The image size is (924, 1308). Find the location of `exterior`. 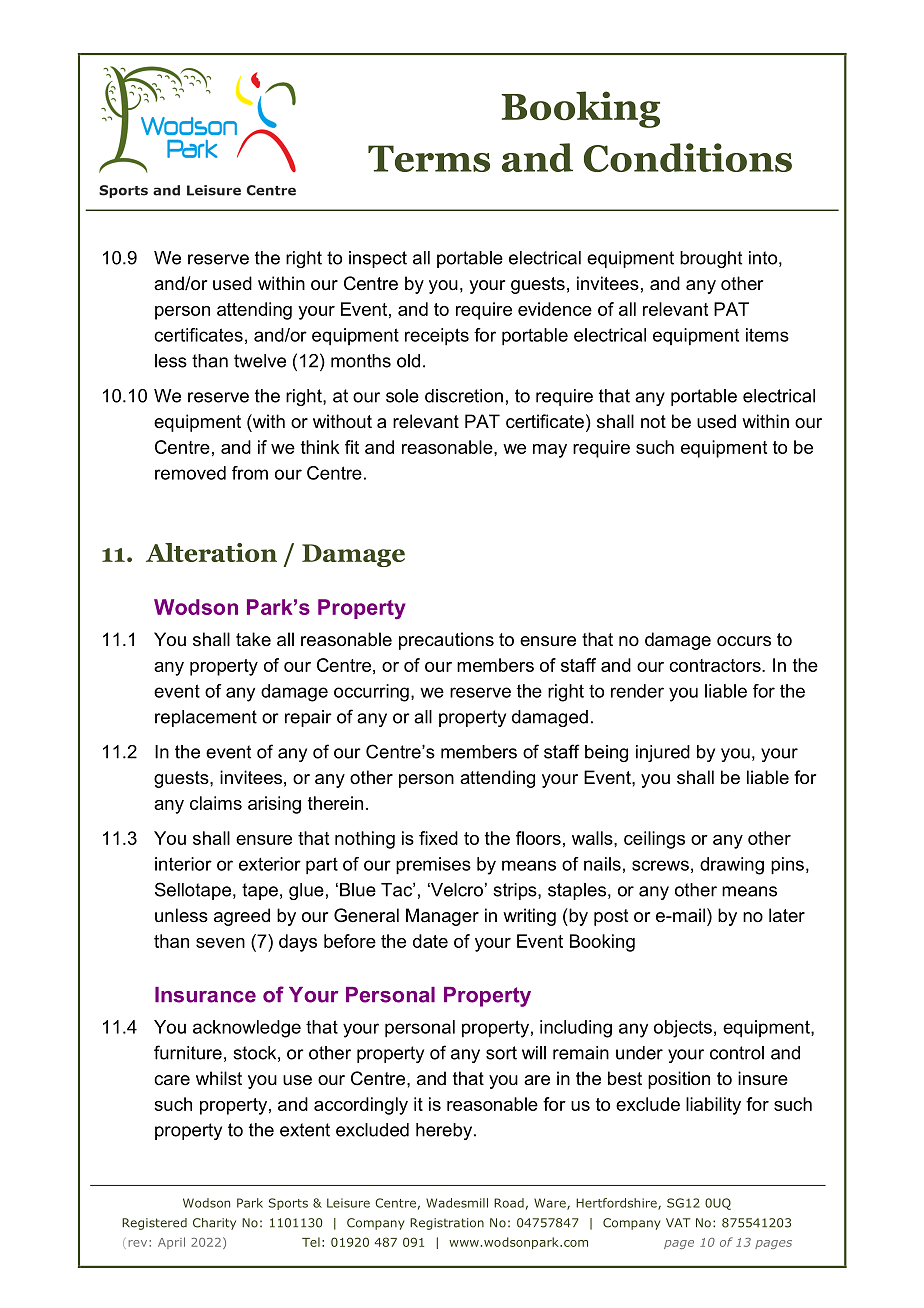

exterior is located at coordinates (270, 864).
